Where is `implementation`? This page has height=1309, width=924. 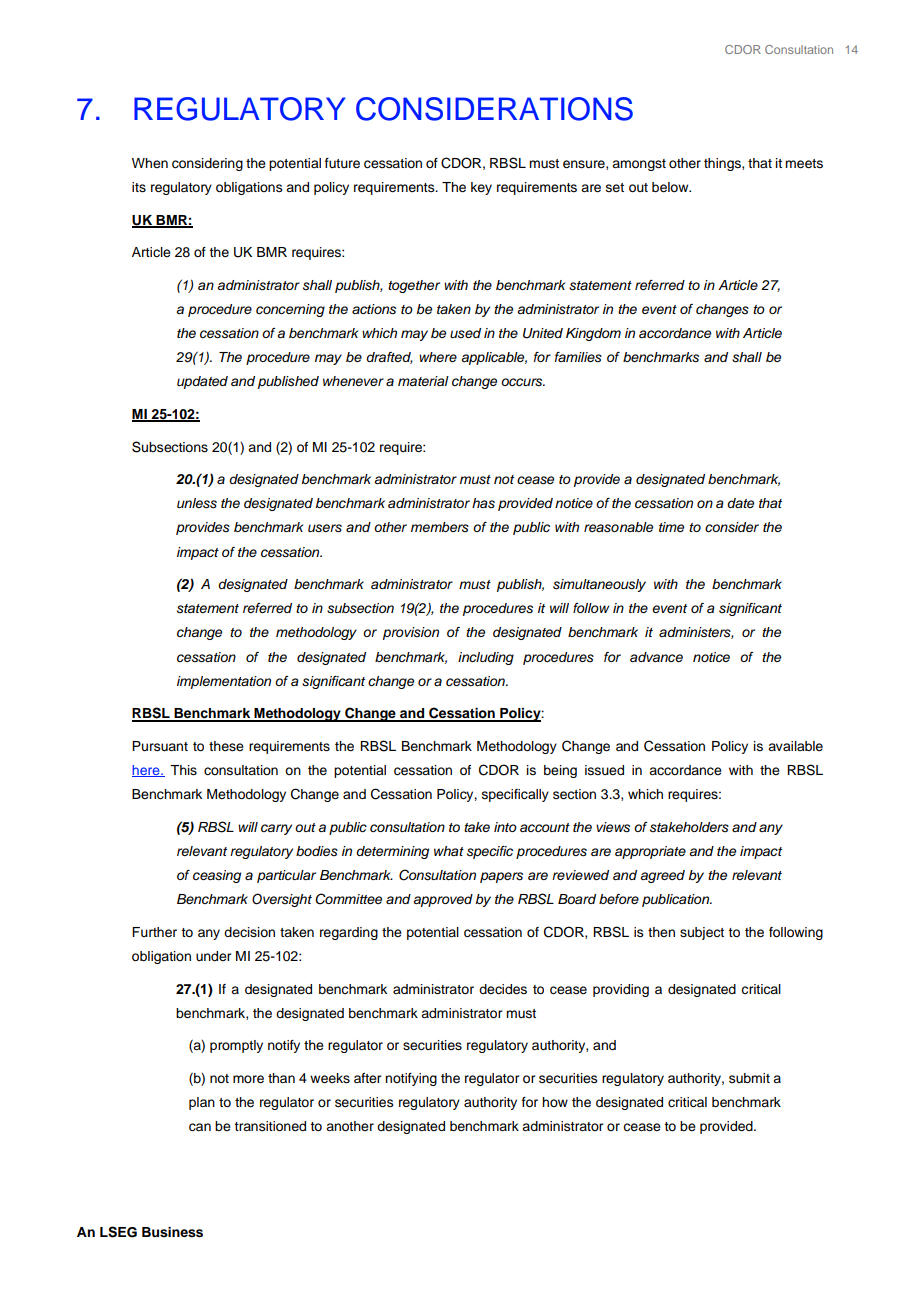
implementation is located at coordinates (224, 682).
